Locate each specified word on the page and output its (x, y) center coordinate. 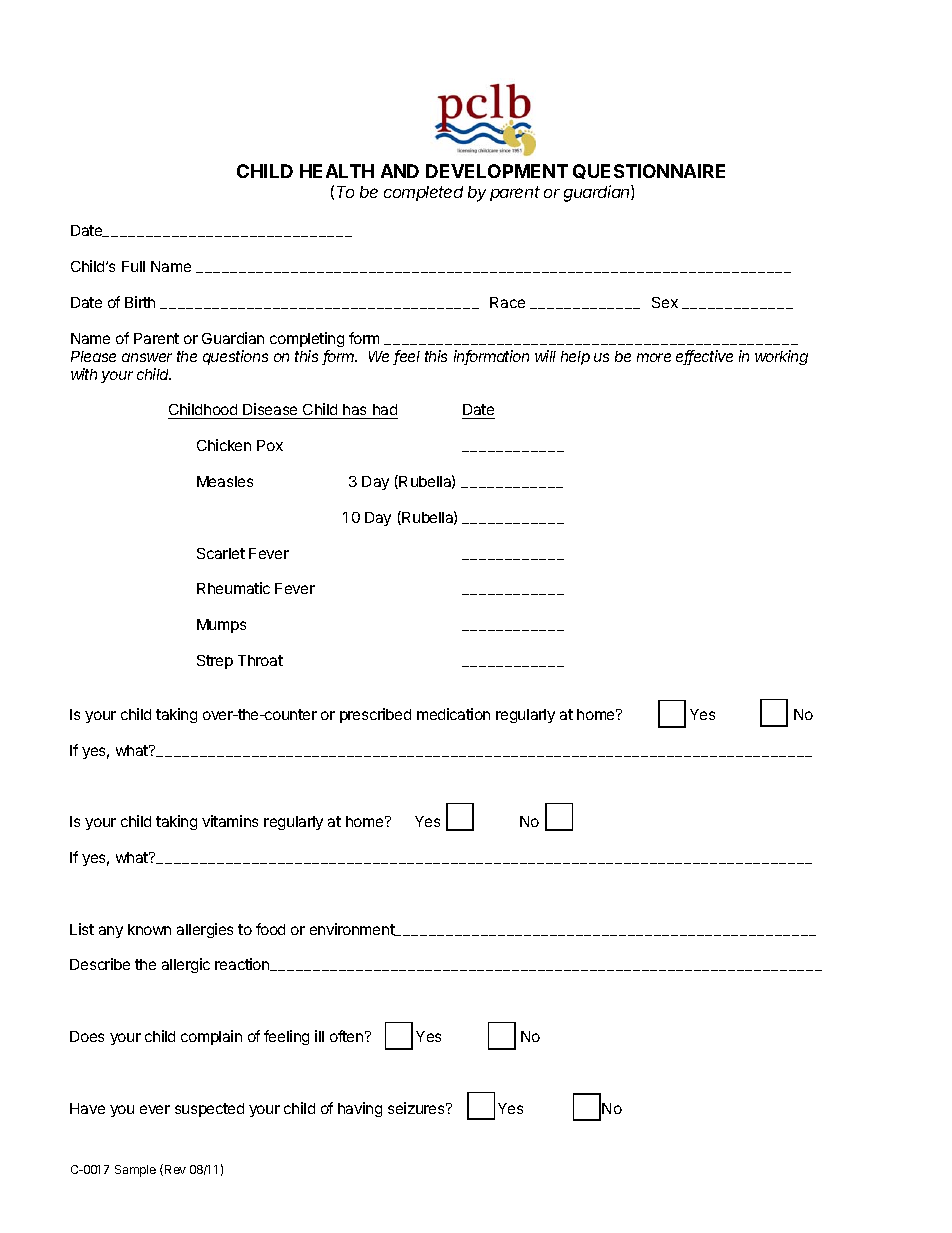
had (384, 411)
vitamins (230, 821)
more (654, 357)
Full (133, 266)
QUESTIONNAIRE (649, 171)
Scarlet (221, 553)
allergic (186, 965)
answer (147, 357)
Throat (260, 660)
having (360, 1109)
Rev (175, 1169)
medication (453, 714)
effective (704, 357)
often (346, 1036)
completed (423, 193)
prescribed (375, 715)
